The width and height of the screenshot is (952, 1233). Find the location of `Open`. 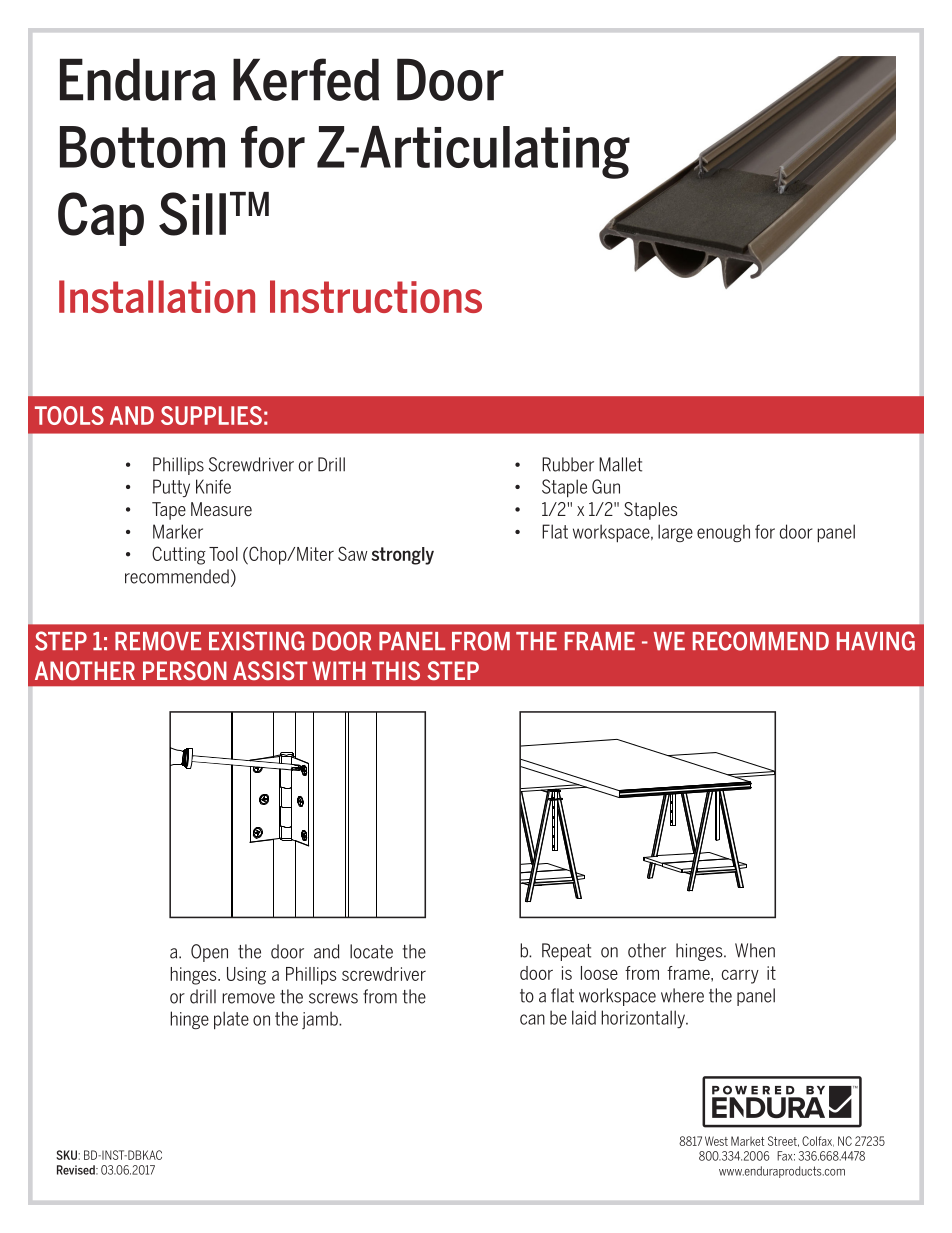

Open is located at coordinates (209, 953).
